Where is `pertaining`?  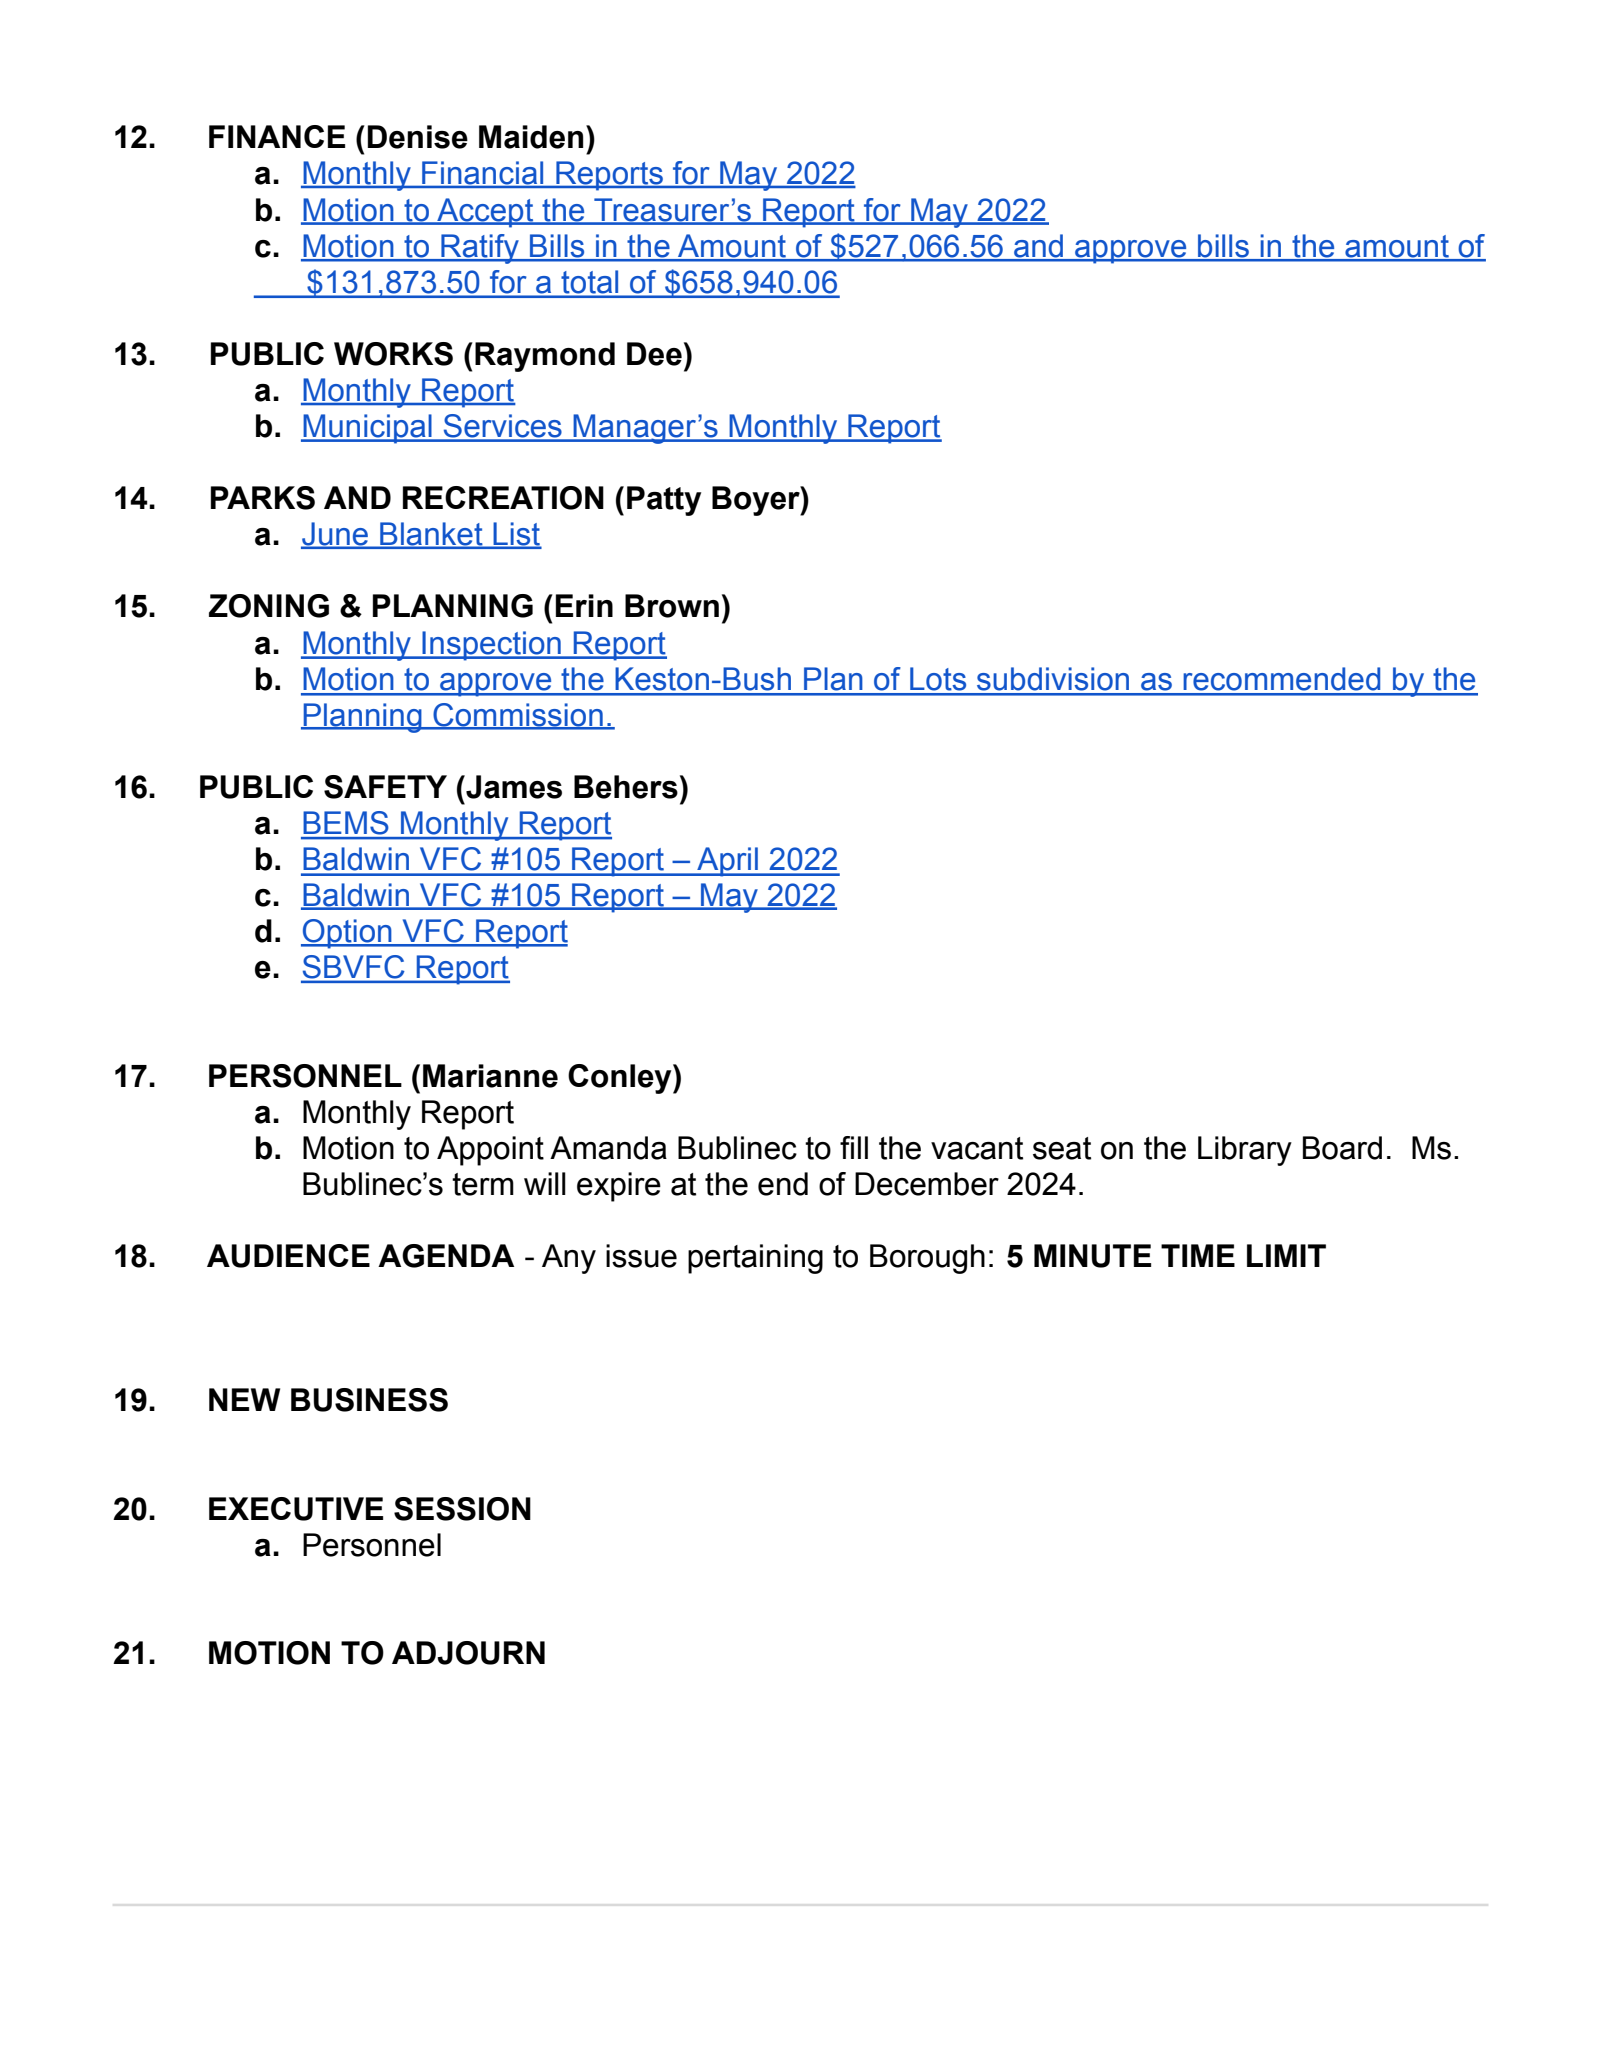 pertaining is located at coordinates (755, 1259).
